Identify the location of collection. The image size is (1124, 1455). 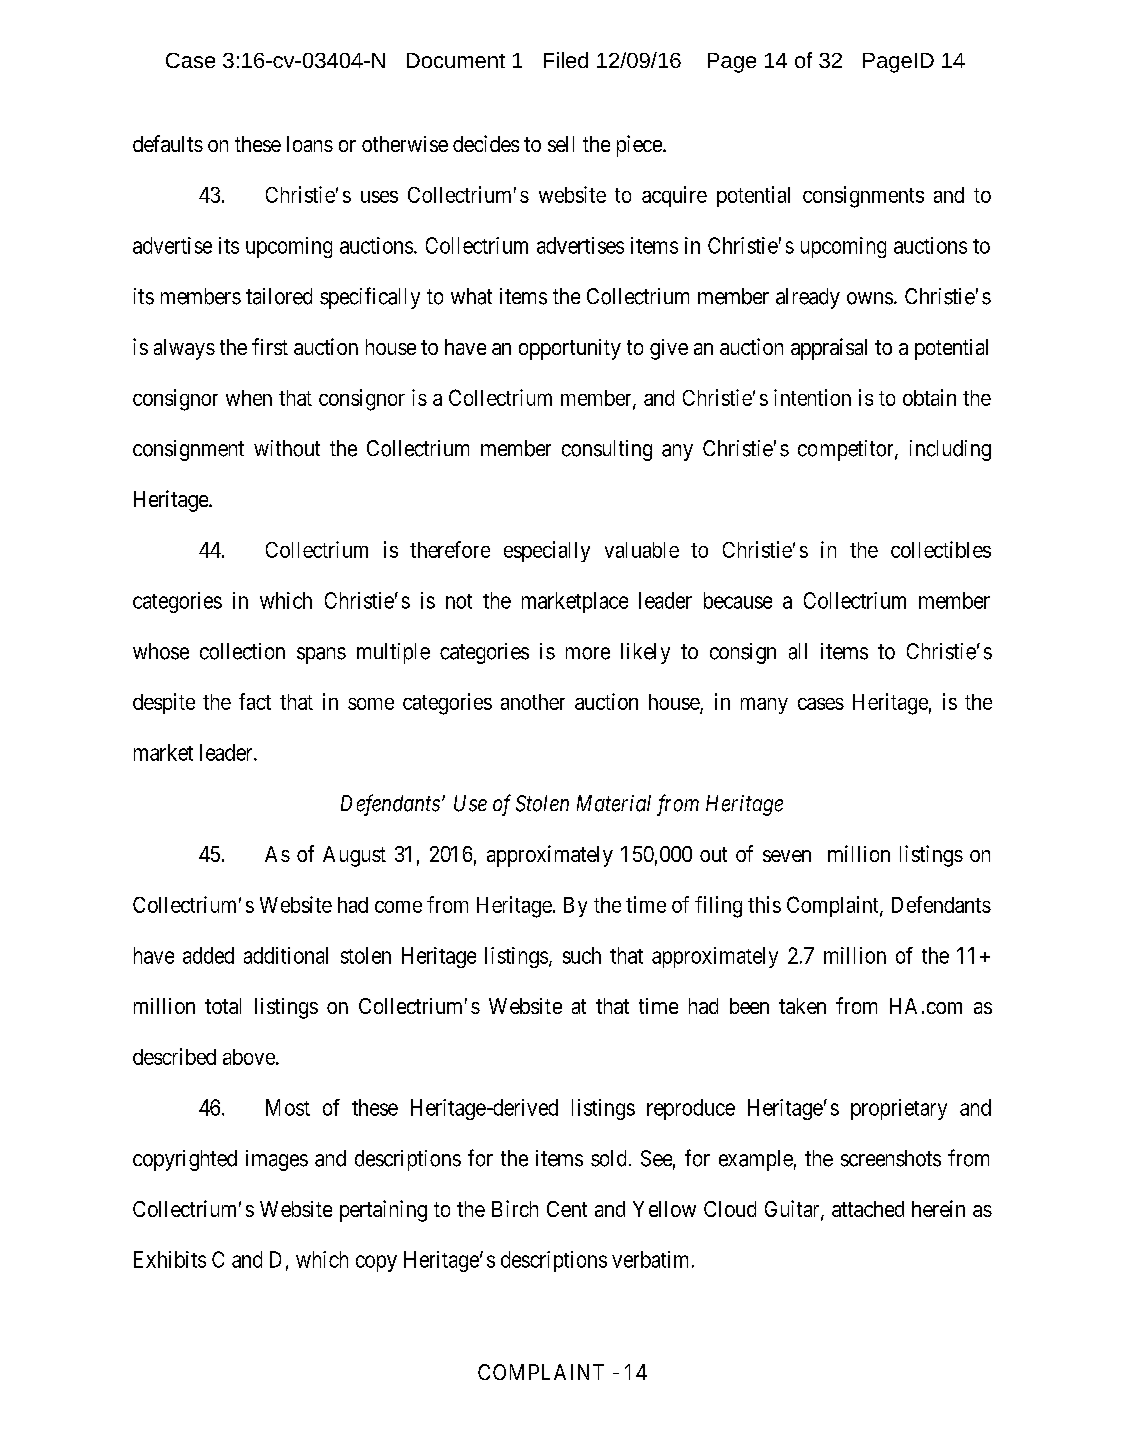
(242, 651).
